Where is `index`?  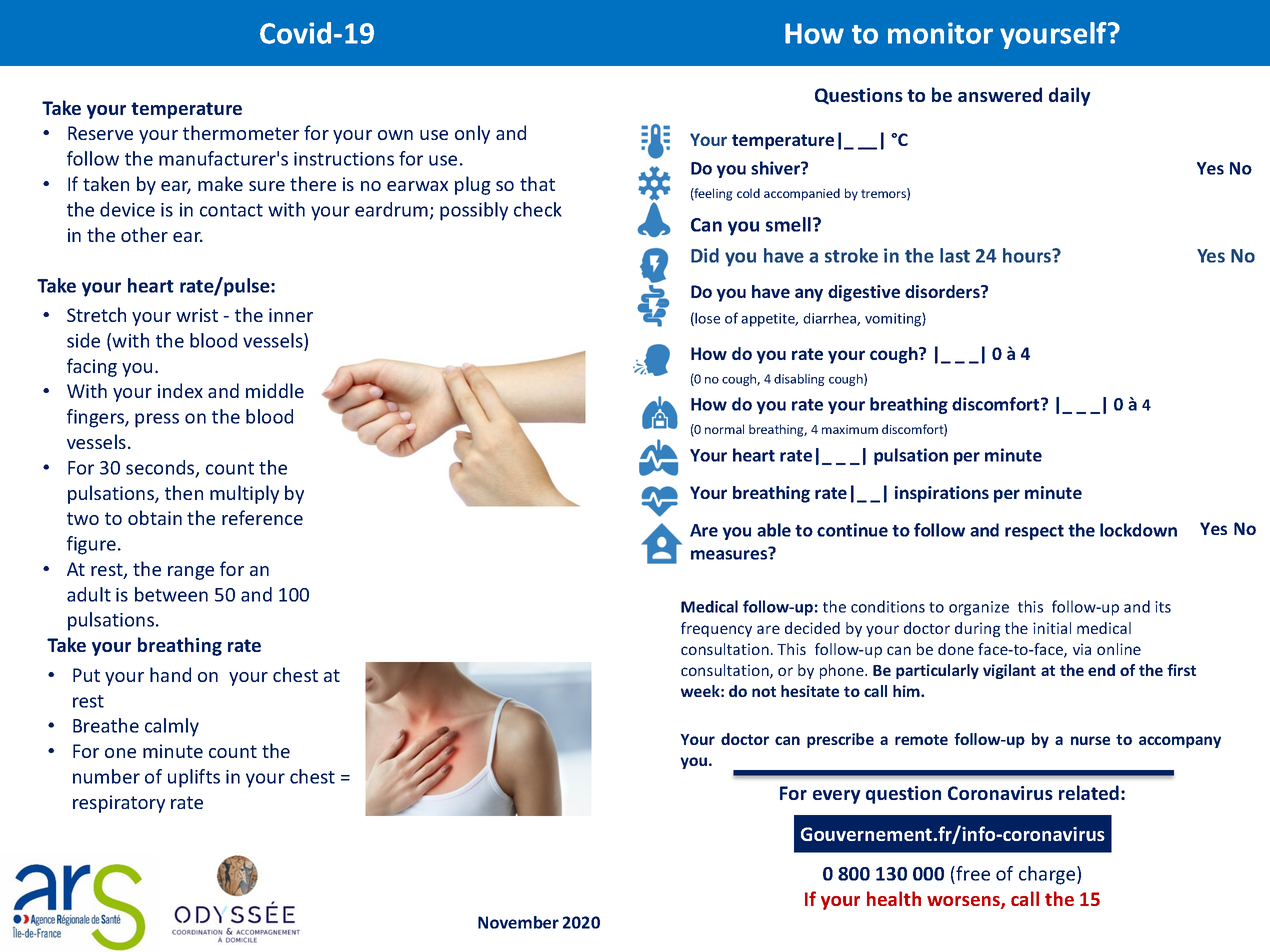 index is located at coordinates (180, 390).
